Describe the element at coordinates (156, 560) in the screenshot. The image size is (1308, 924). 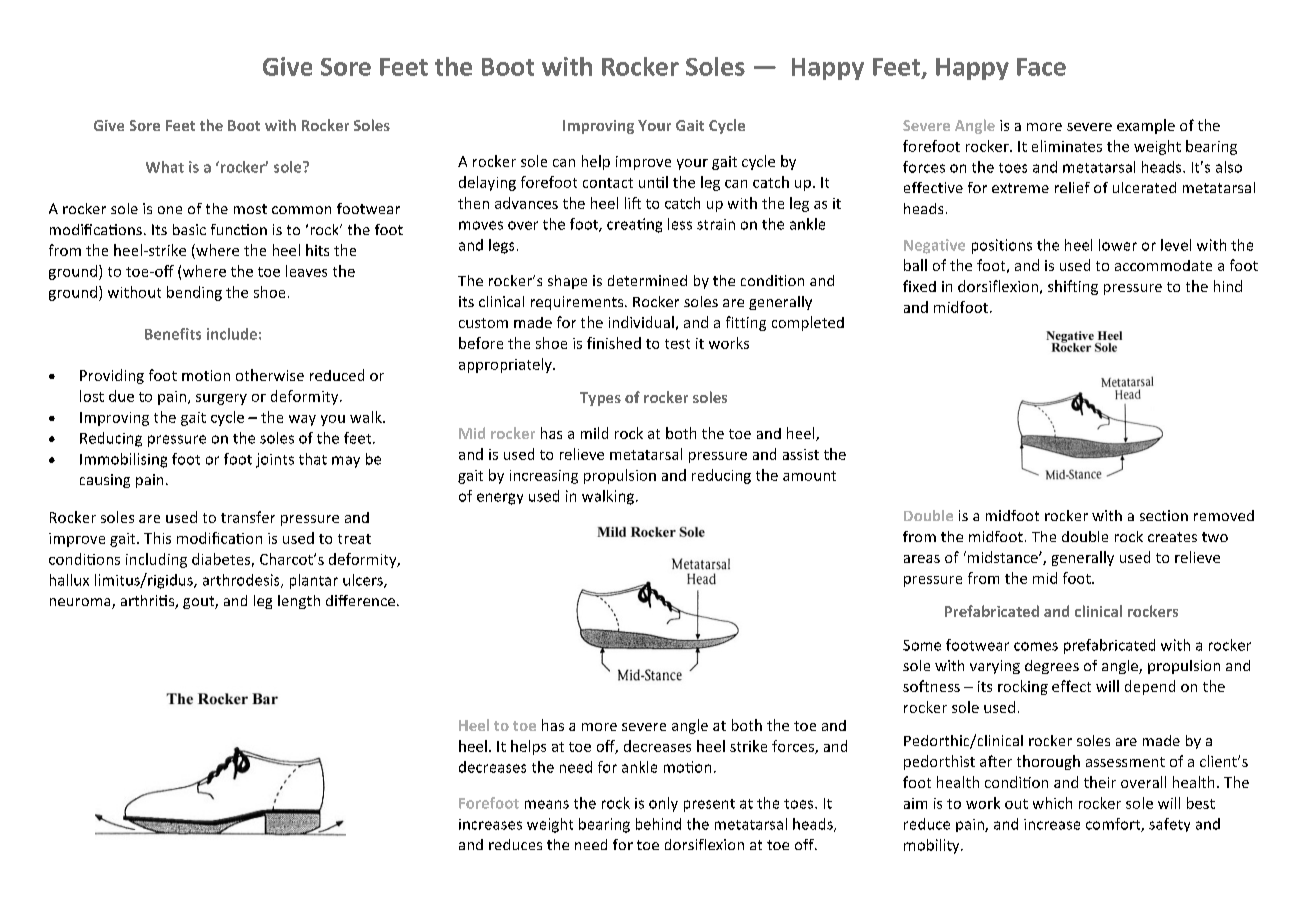
I see `including` at that location.
